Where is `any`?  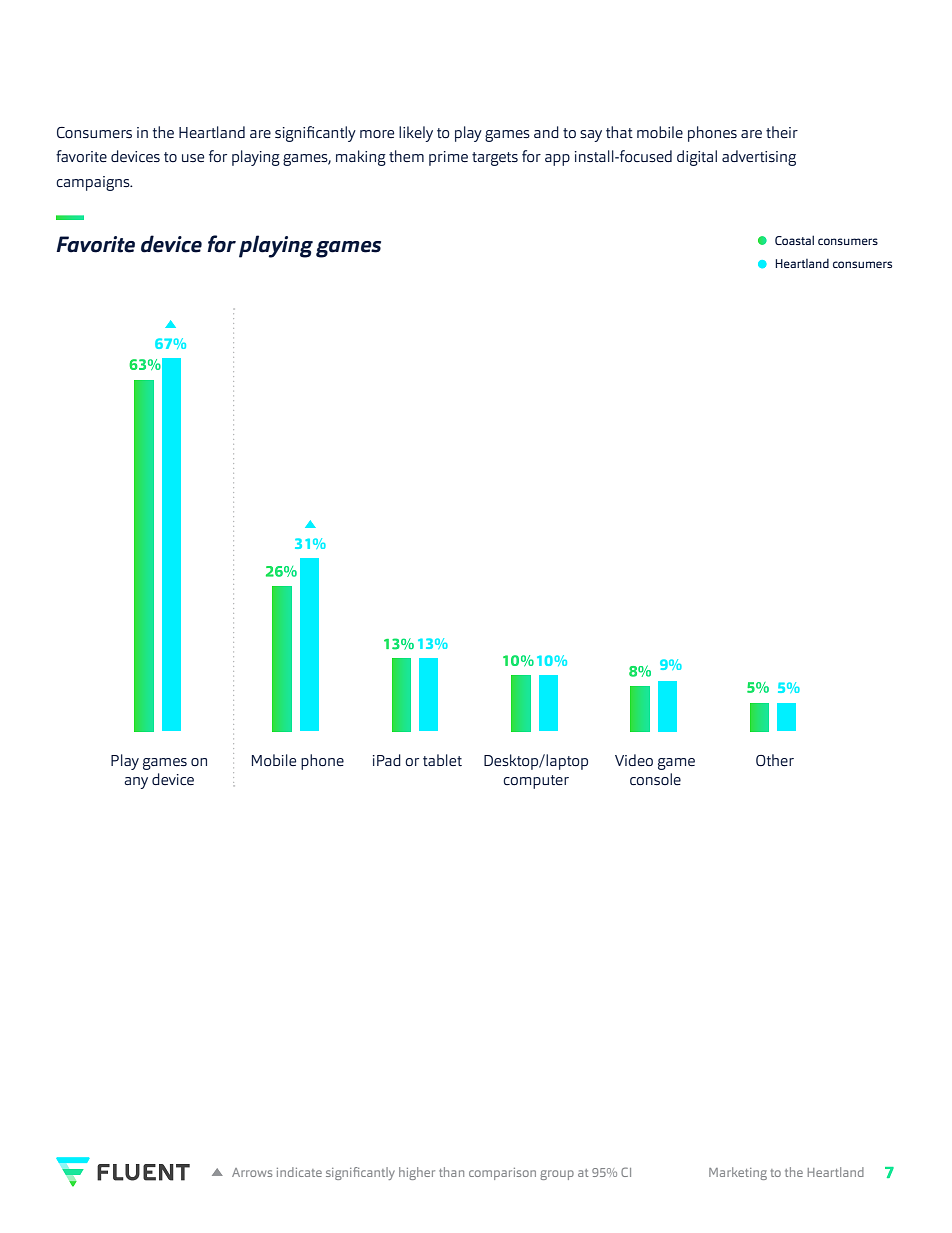
any is located at coordinates (136, 783).
